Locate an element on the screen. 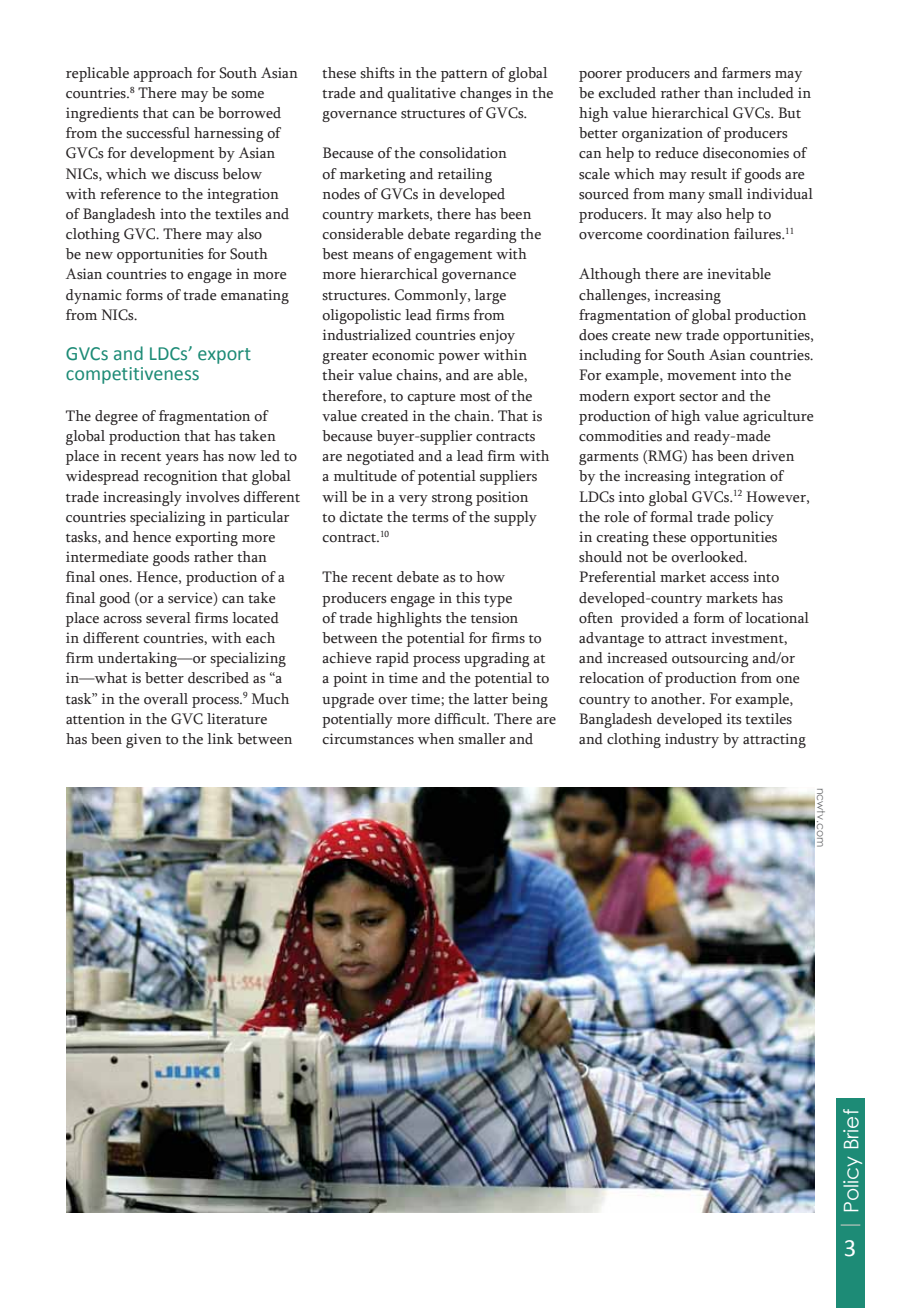  its is located at coordinates (734, 719).
